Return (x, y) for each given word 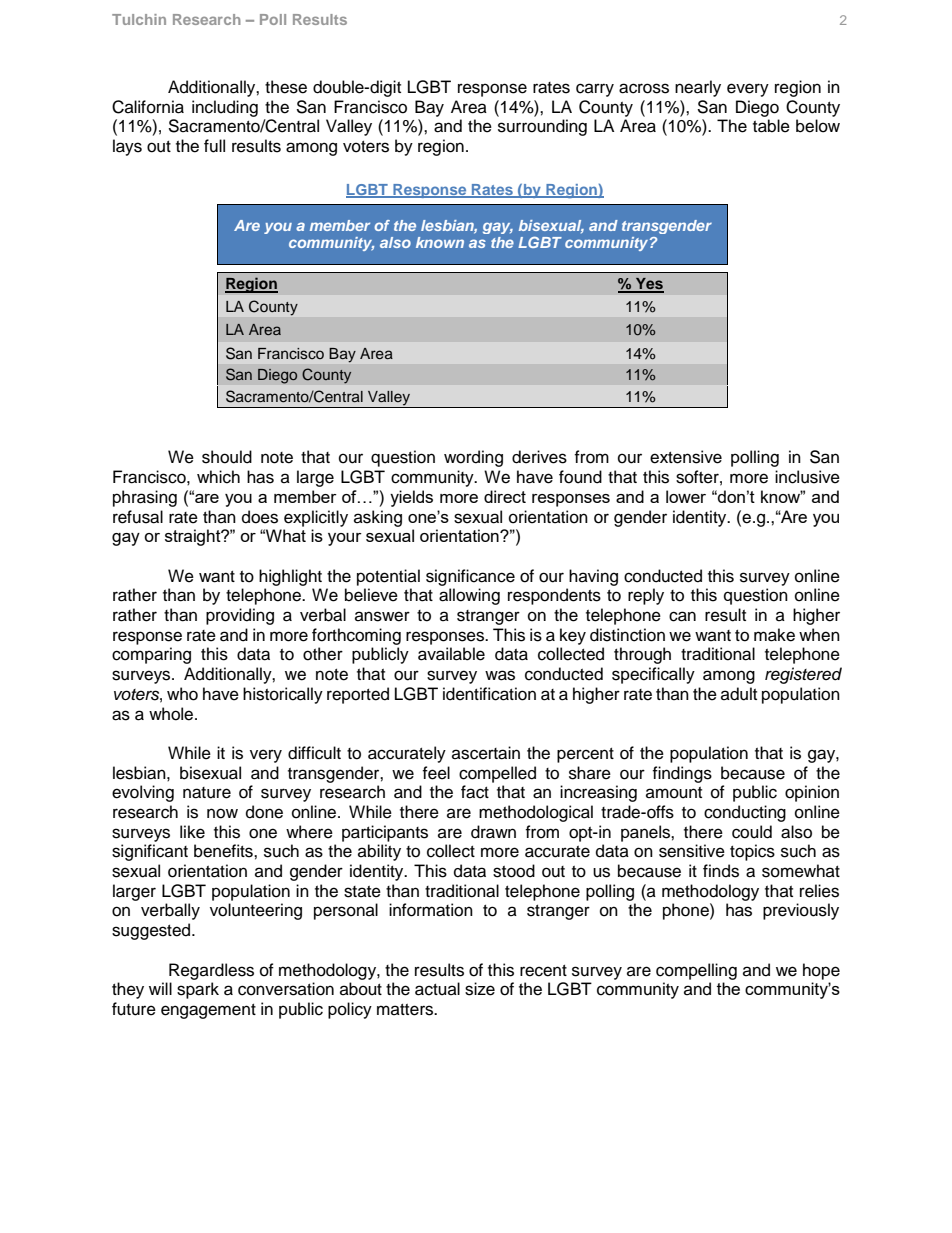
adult (739, 694)
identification (489, 694)
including (225, 108)
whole (172, 714)
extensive (686, 457)
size (480, 989)
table (771, 126)
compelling (696, 971)
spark (198, 990)
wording (473, 458)
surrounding (542, 127)
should (227, 457)
